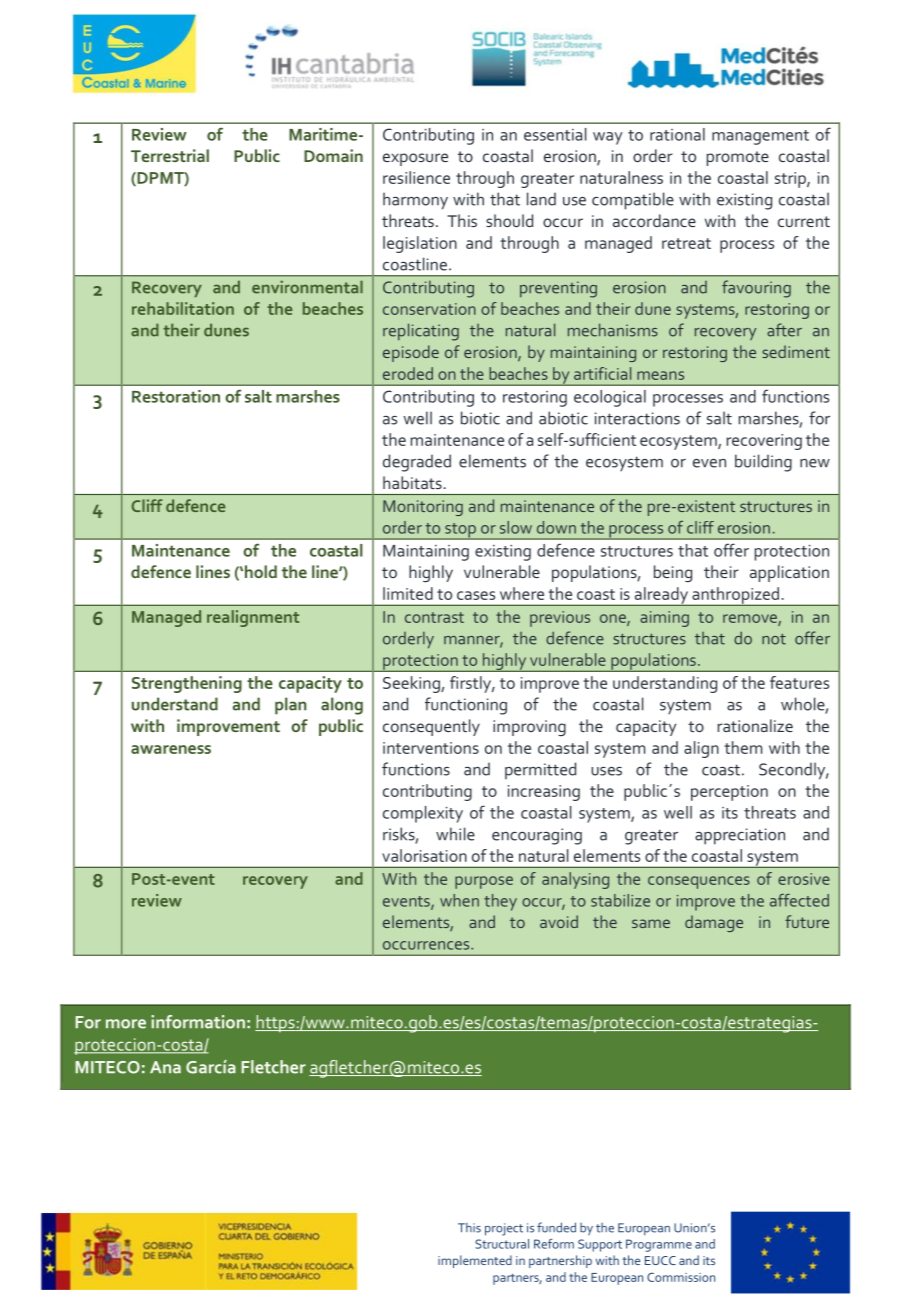 The width and height of the screenshot is (911, 1316). What do you see at coordinates (333, 155) in the screenshot?
I see `Domain` at bounding box center [333, 155].
